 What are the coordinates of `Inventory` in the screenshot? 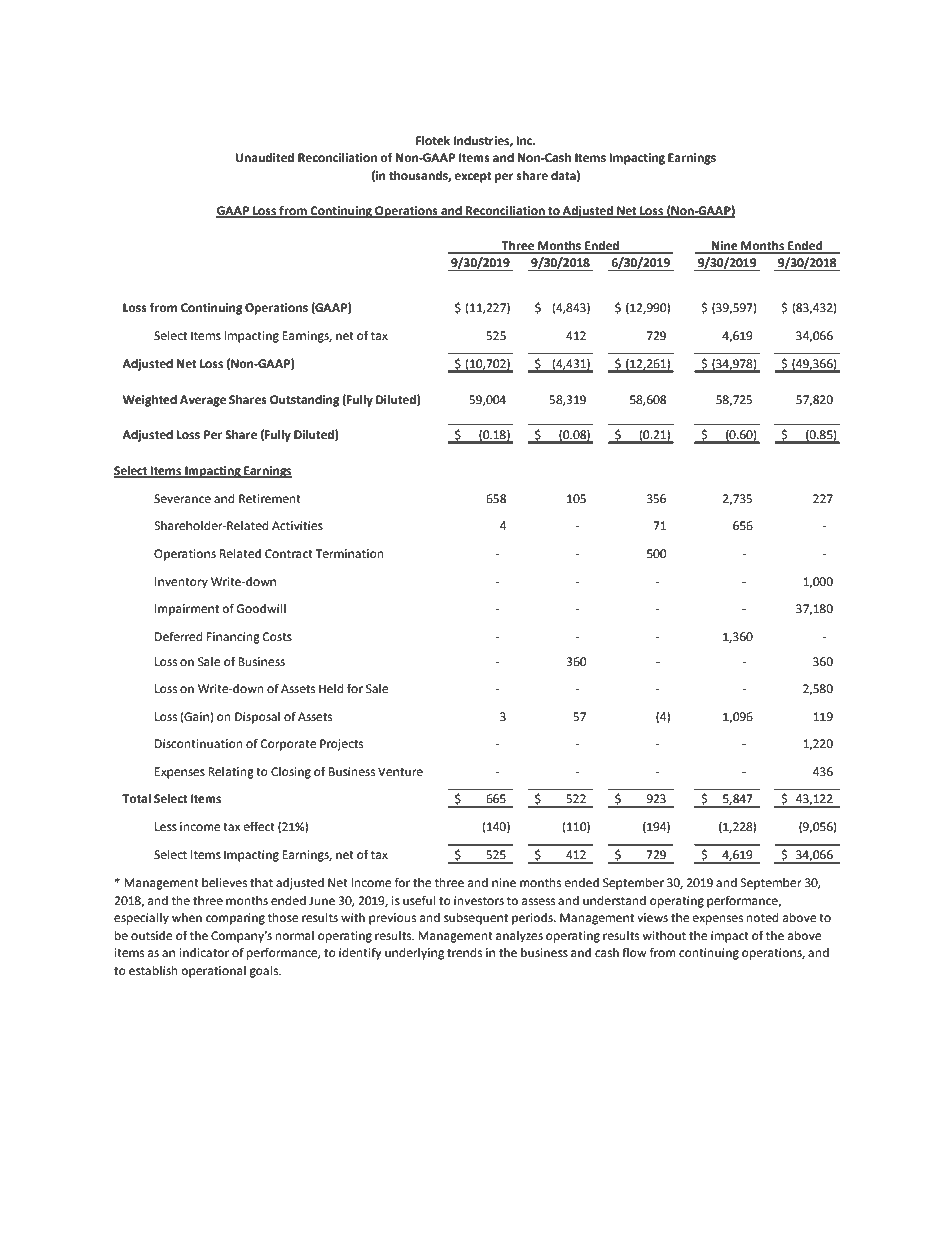 It's located at (181, 583).
